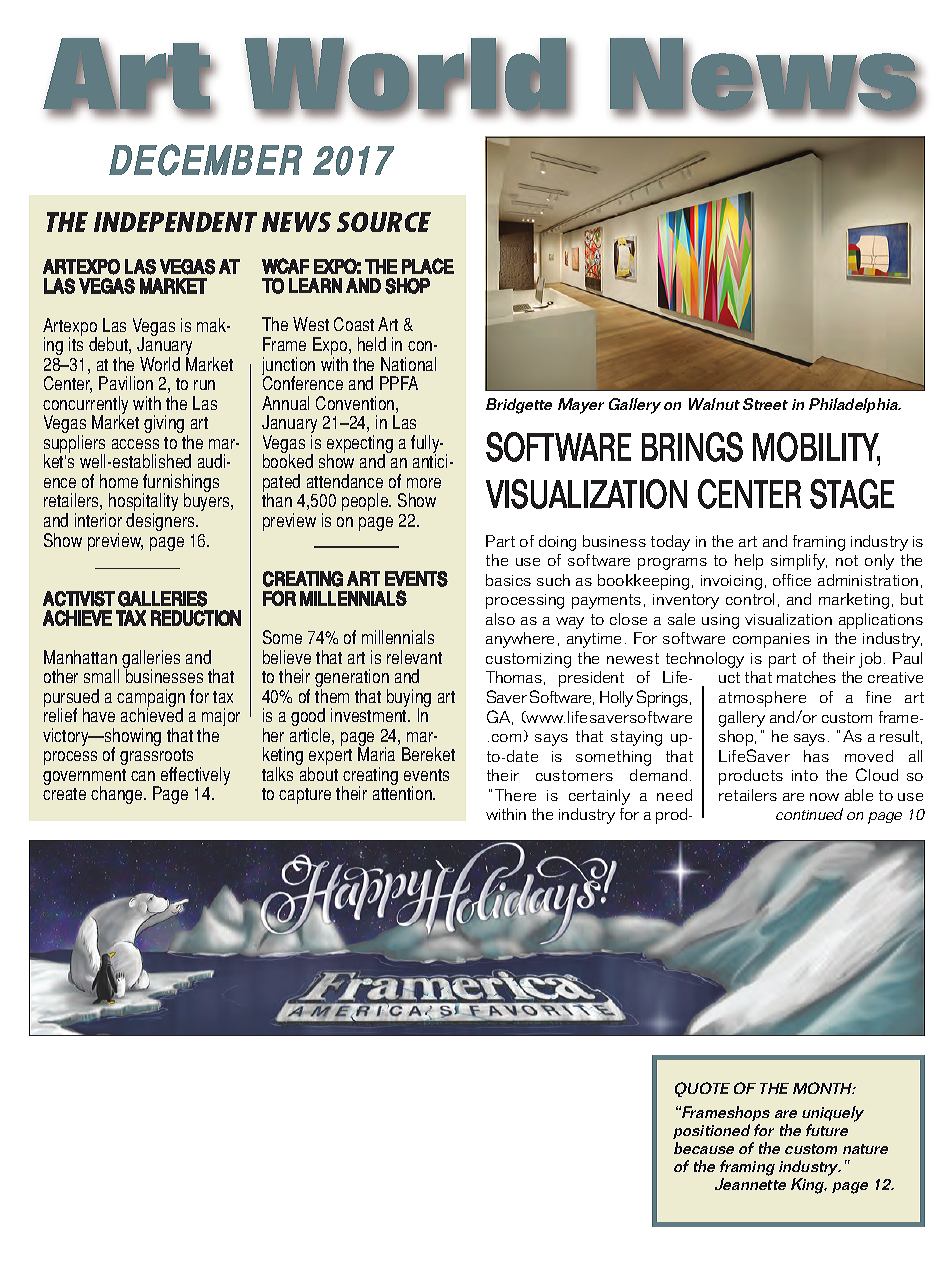  I want to click on INDEPENDENT, so click(175, 222).
